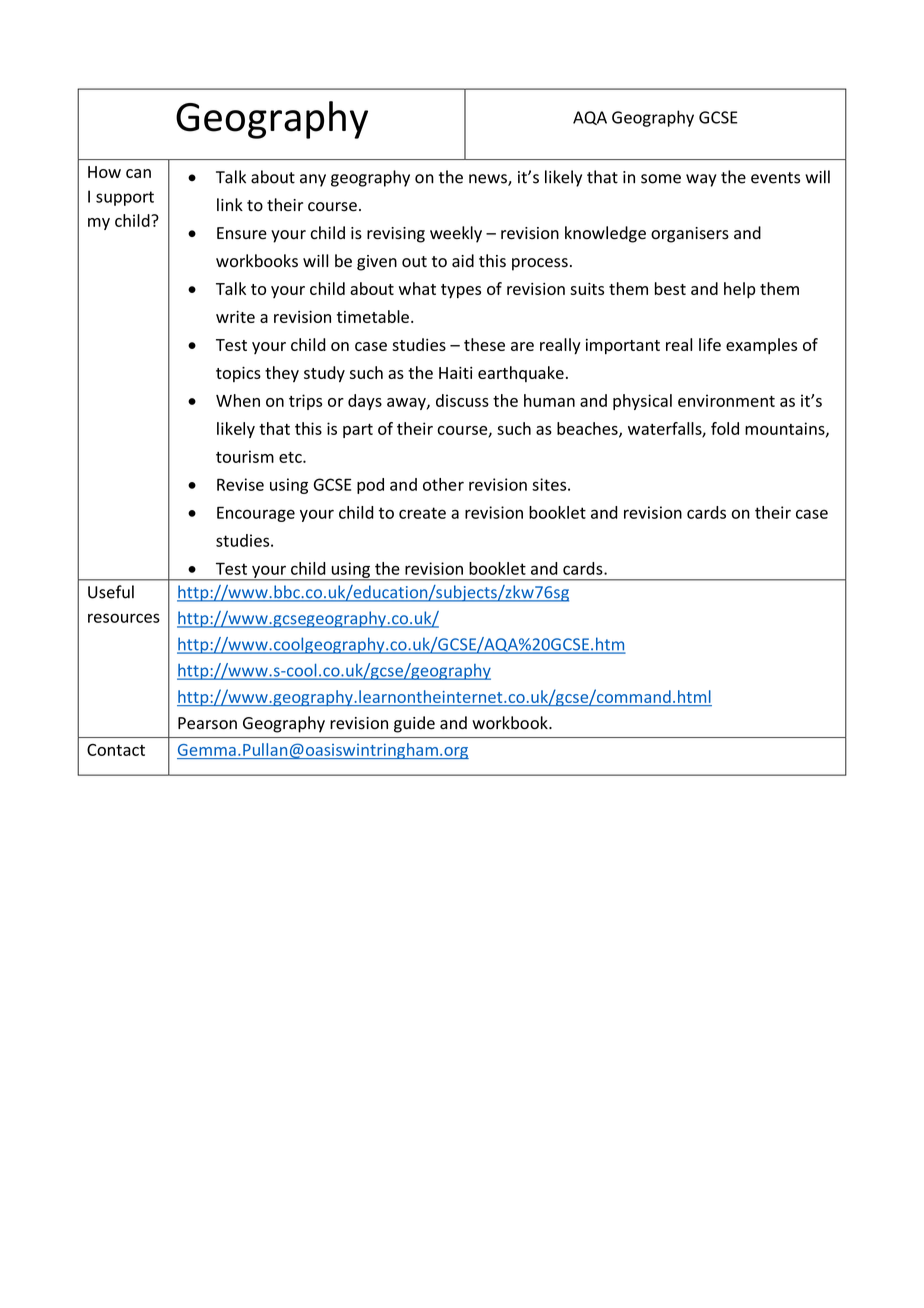 The height and width of the screenshot is (1308, 924). I want to click on create, so click(422, 513).
